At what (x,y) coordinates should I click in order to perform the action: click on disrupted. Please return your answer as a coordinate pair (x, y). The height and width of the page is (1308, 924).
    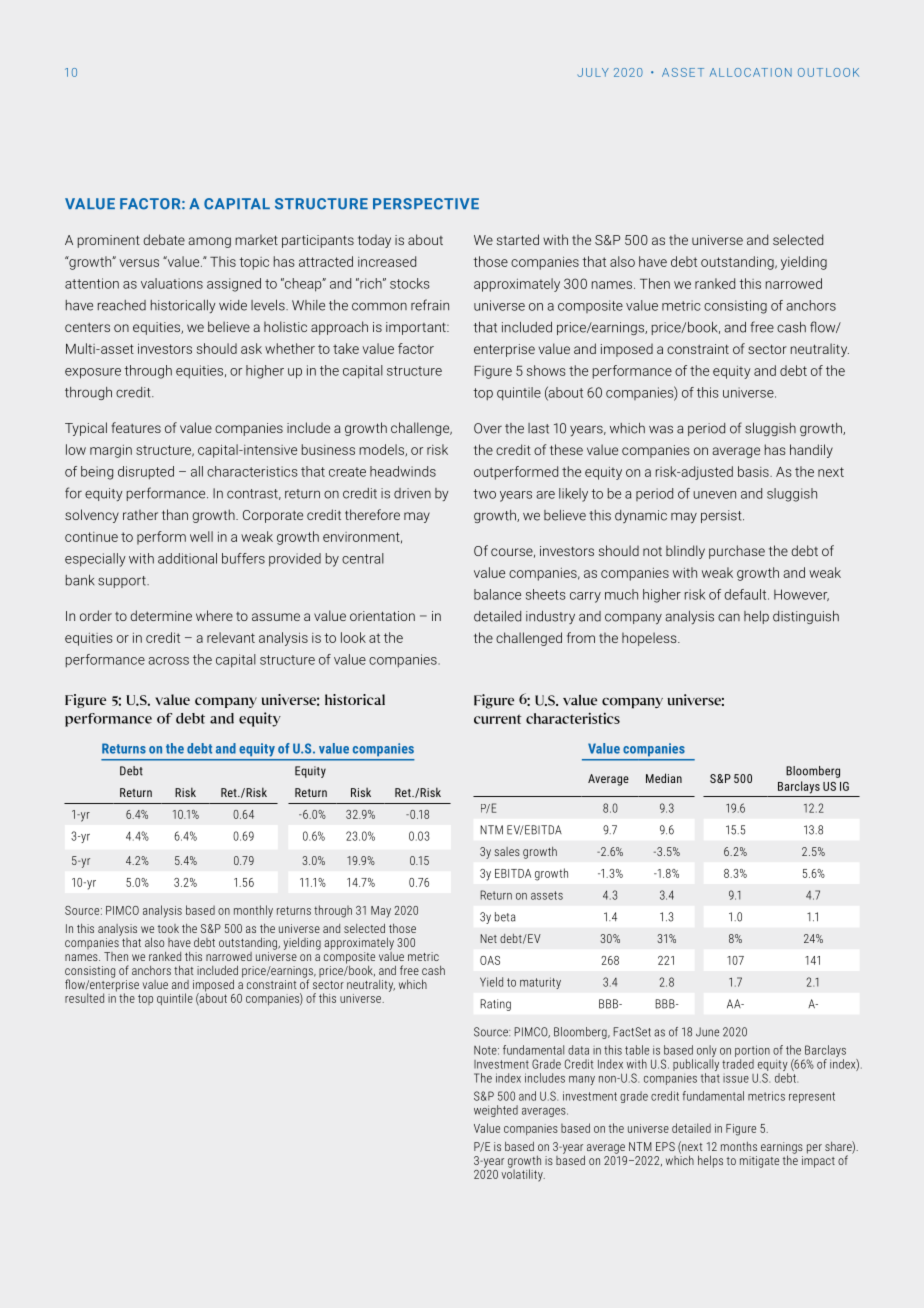
    Looking at the image, I should click on (146, 473).
